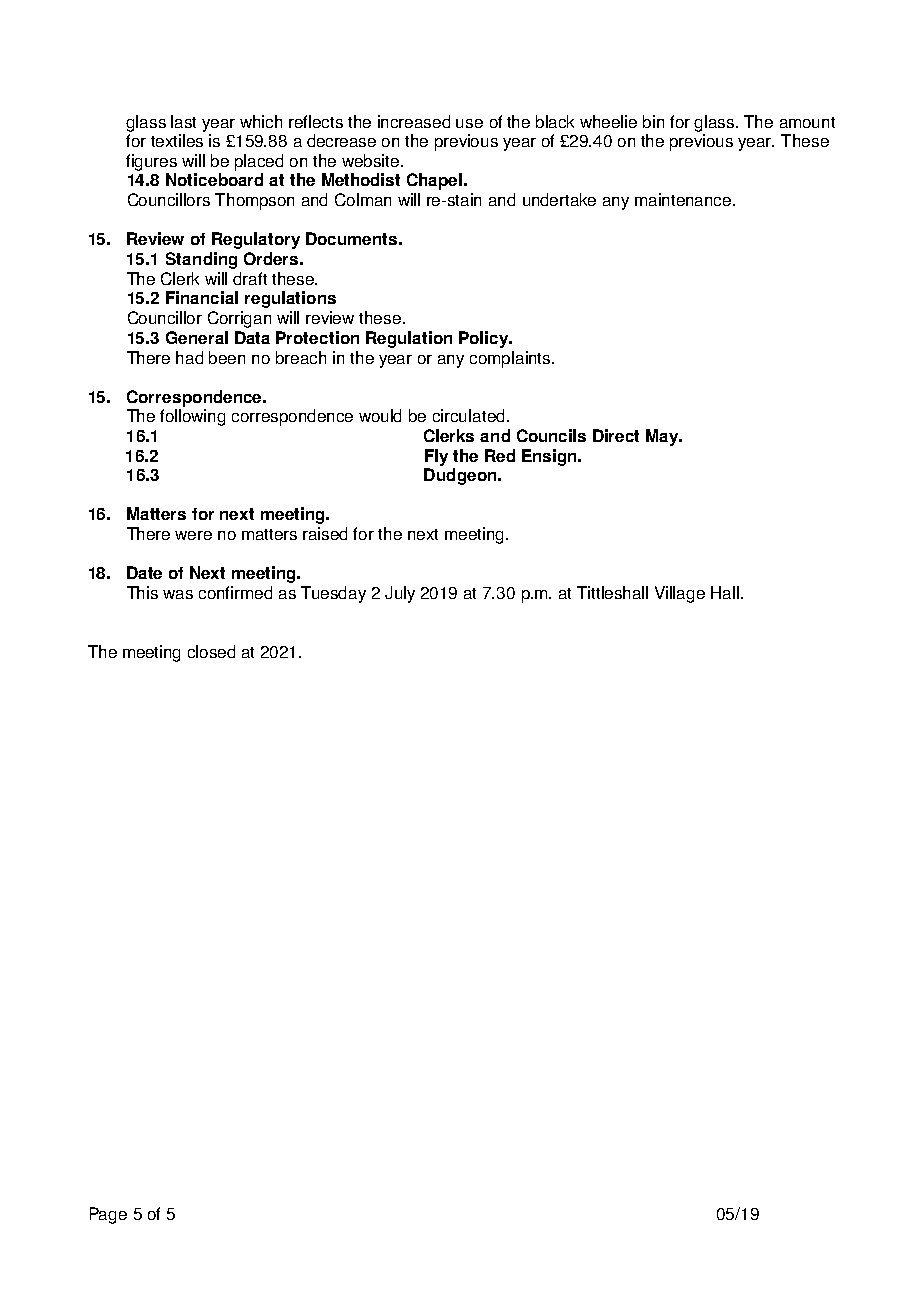  What do you see at coordinates (108, 1215) in the screenshot?
I see `Page` at bounding box center [108, 1215].
